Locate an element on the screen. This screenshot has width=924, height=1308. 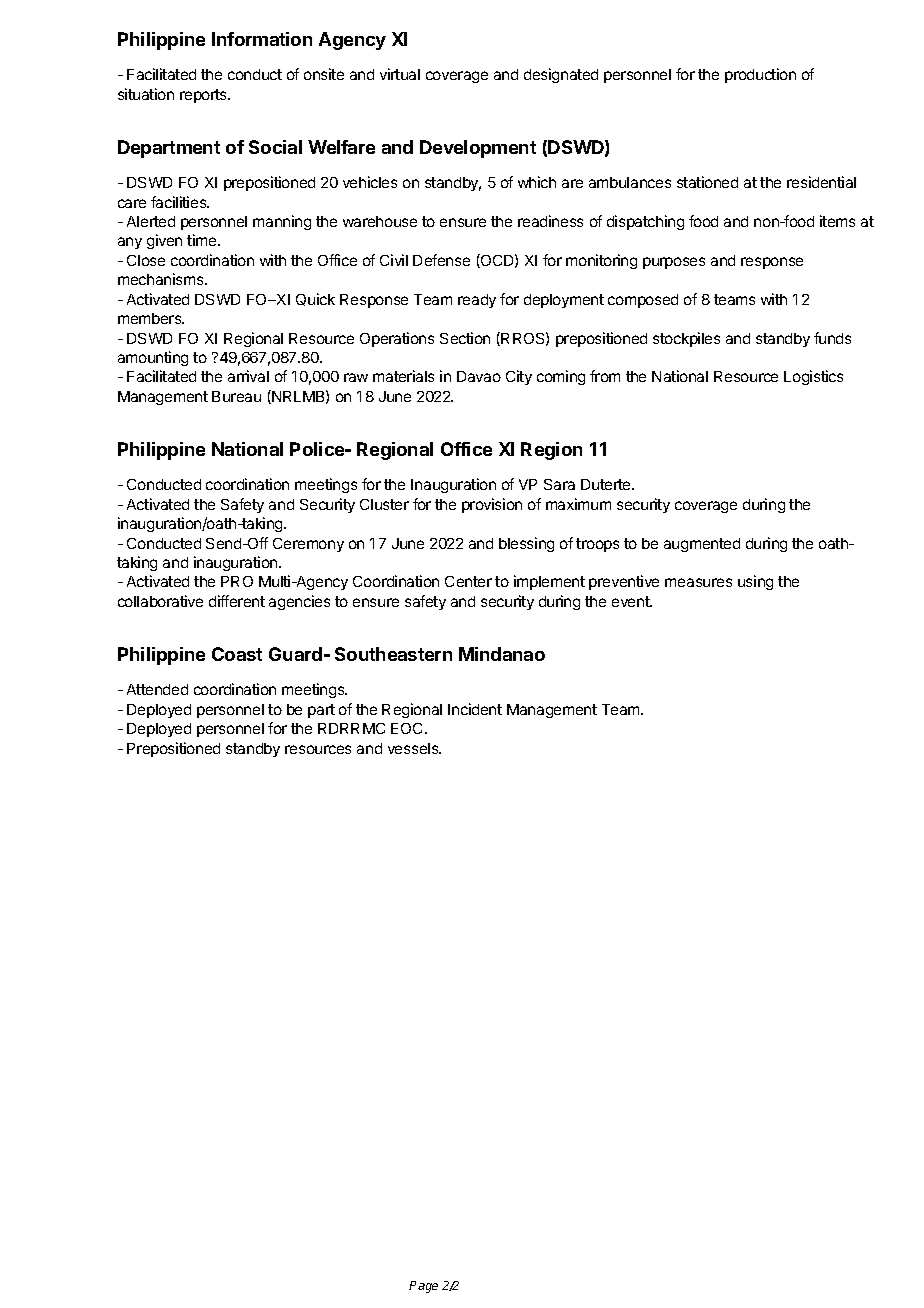
designated is located at coordinates (561, 75).
